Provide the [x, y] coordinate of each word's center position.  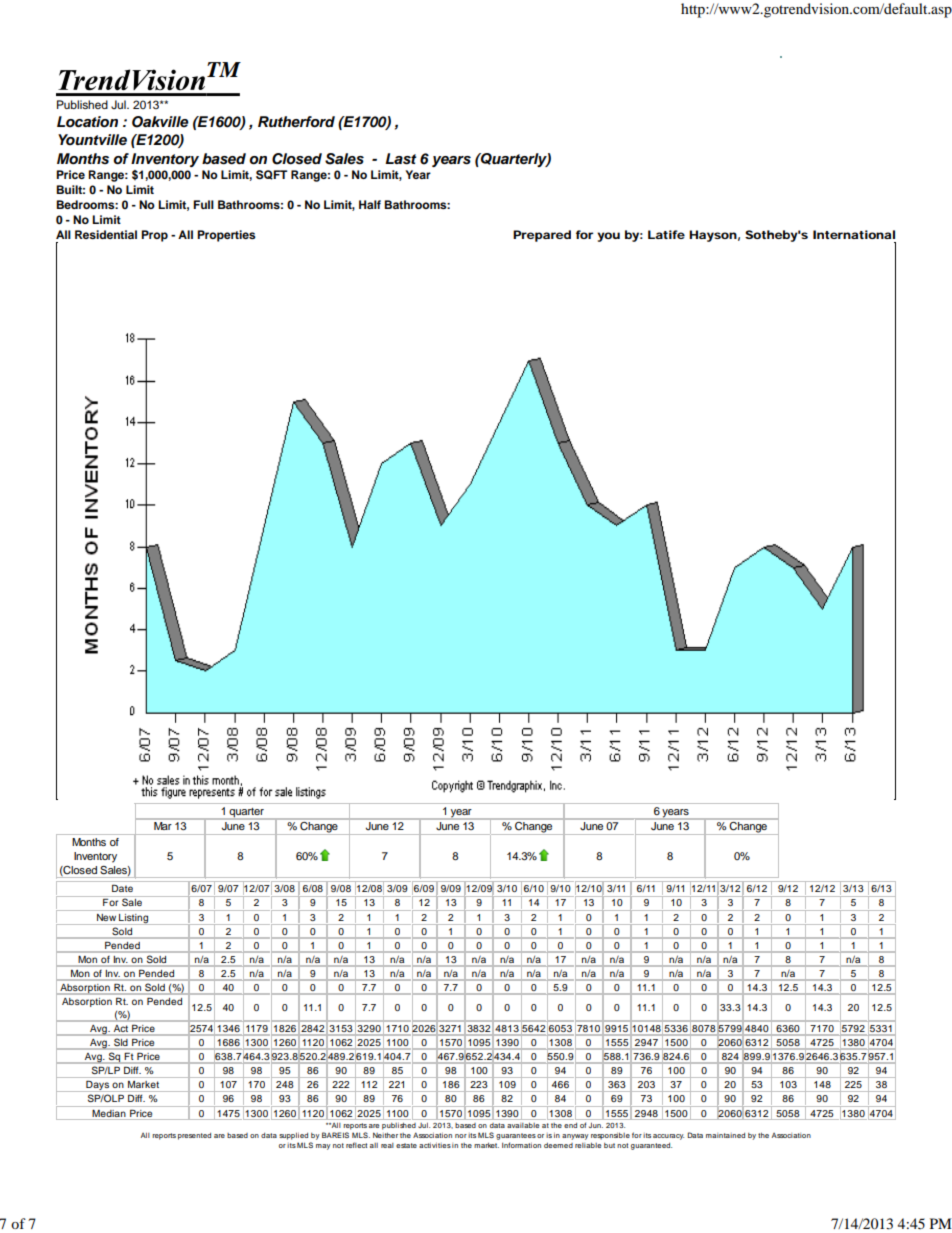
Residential [106, 234]
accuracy [668, 1137]
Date [122, 888]
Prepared [542, 236]
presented [194, 1136]
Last [400, 159]
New [106, 917]
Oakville [160, 122]
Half [370, 204]
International [854, 234]
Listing [134, 919]
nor [461, 1136]
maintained [725, 1135]
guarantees [516, 1136]
